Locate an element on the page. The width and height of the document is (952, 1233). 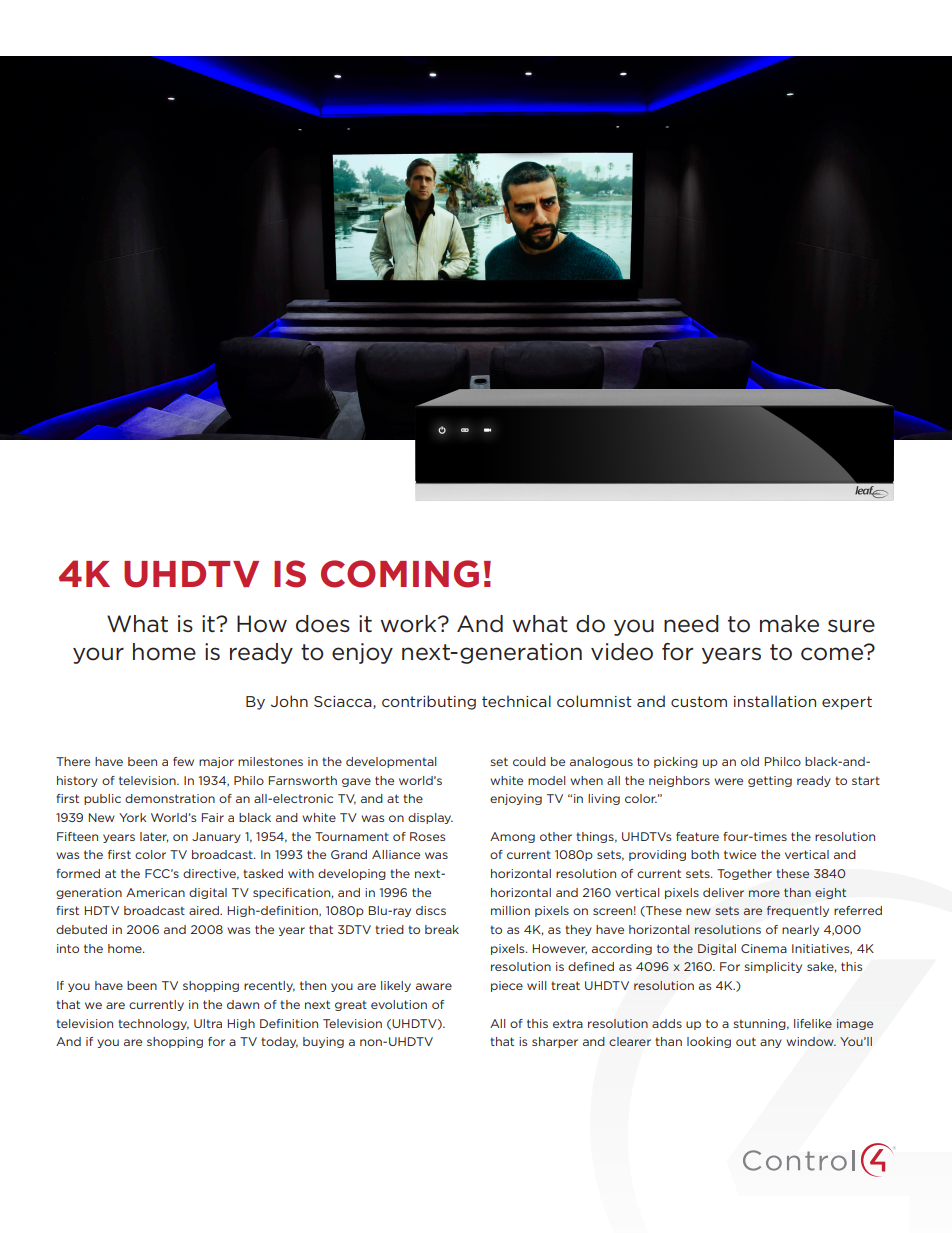
formed is located at coordinates (78, 873).
